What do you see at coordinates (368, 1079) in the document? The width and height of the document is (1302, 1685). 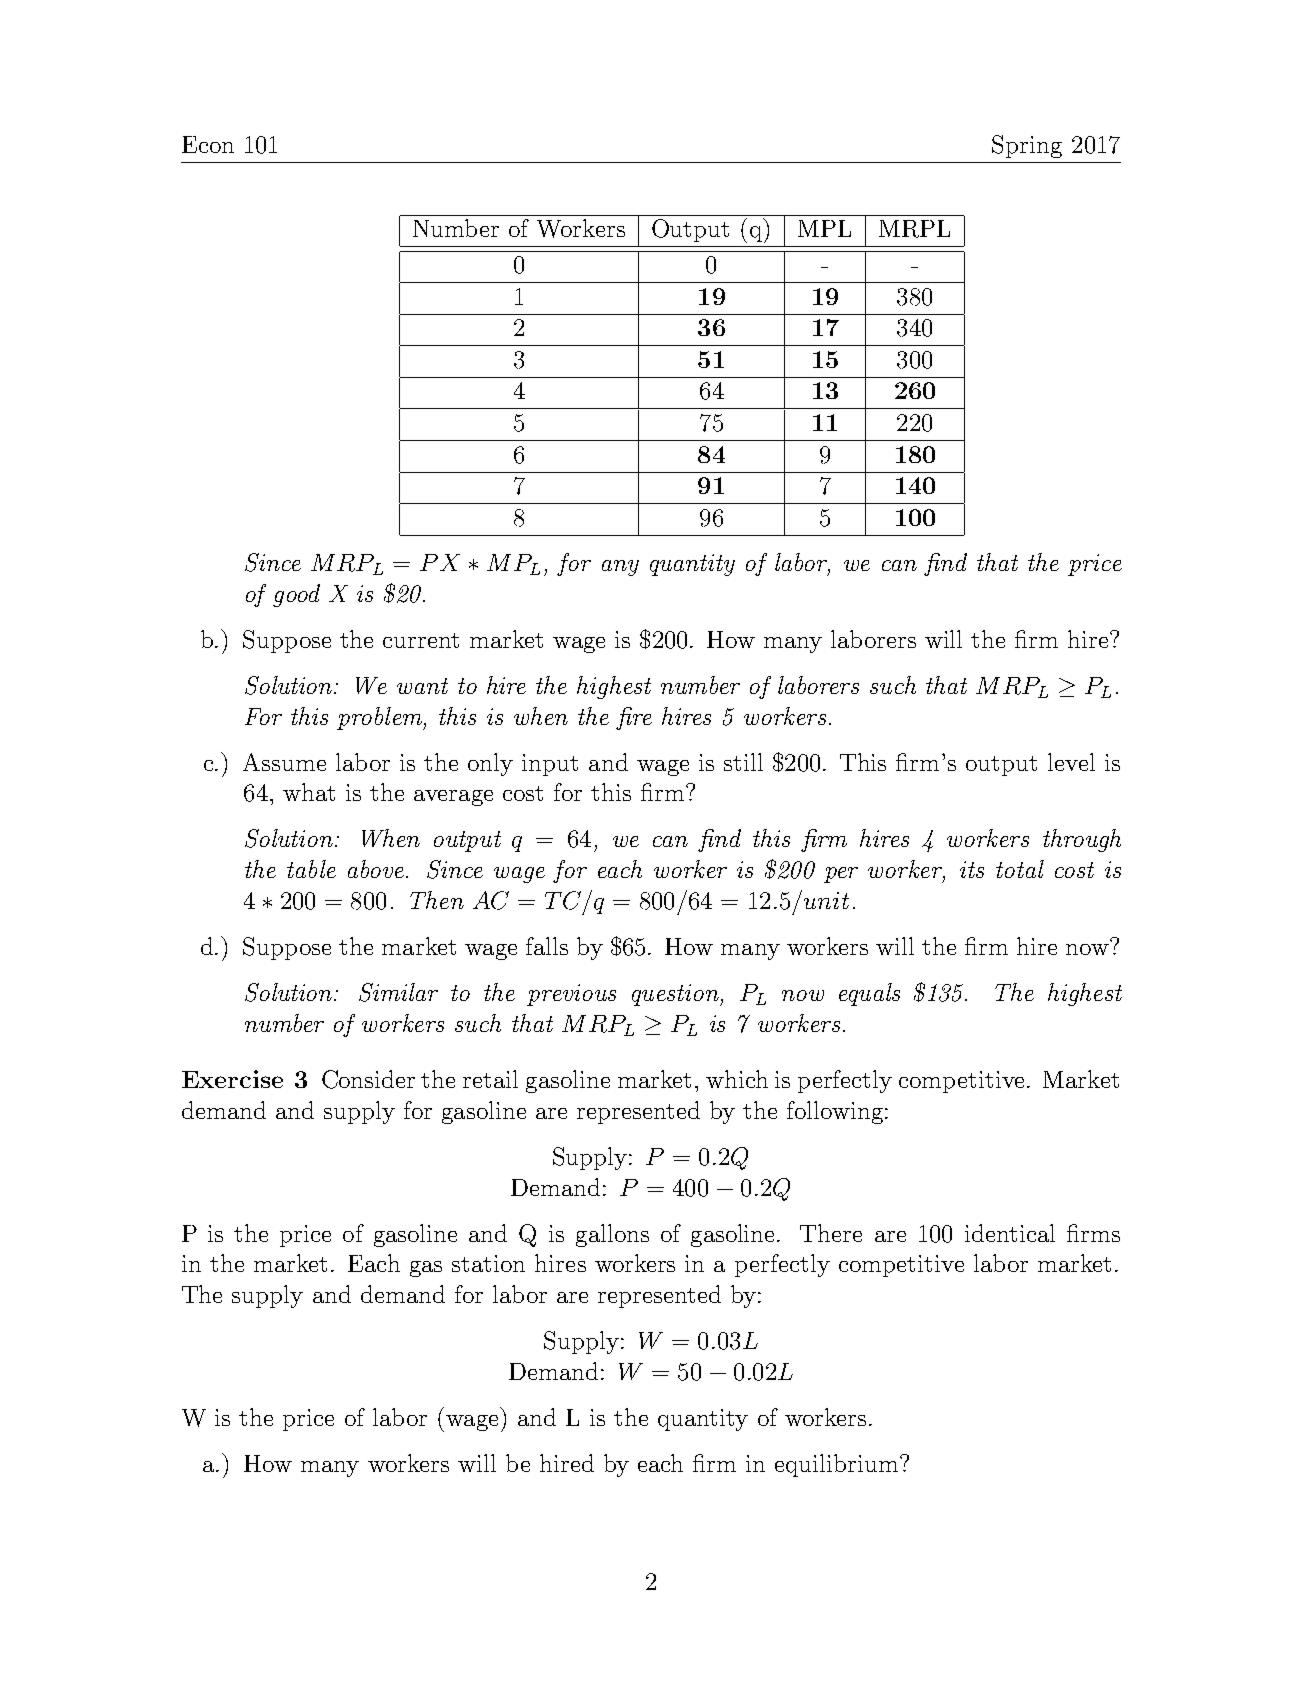 I see `Consider` at bounding box center [368, 1079].
